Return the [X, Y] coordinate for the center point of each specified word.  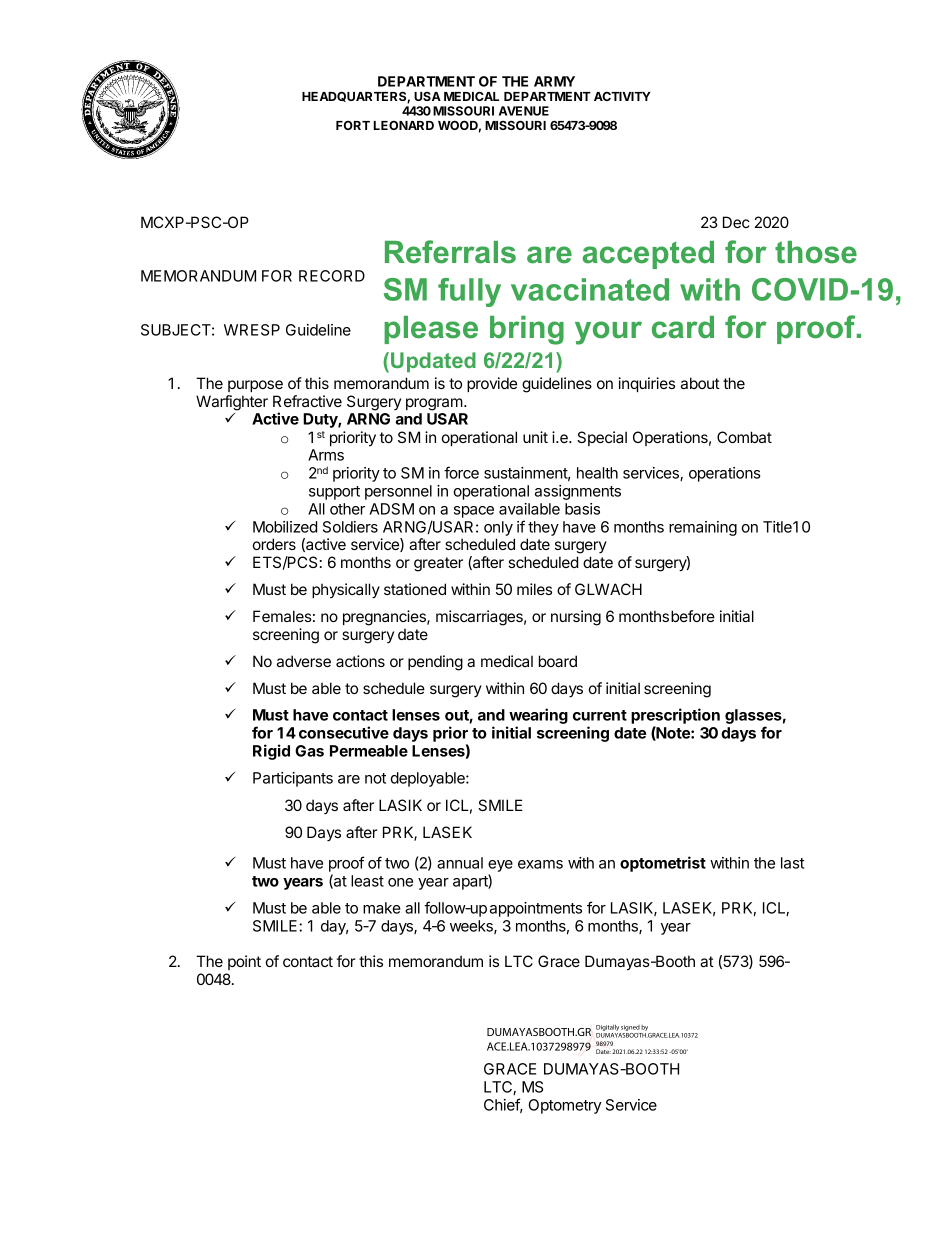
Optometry [565, 1106]
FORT [353, 125]
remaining [703, 528]
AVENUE [524, 111]
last [792, 863]
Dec [736, 222]
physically [346, 591]
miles [534, 589]
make [382, 908]
